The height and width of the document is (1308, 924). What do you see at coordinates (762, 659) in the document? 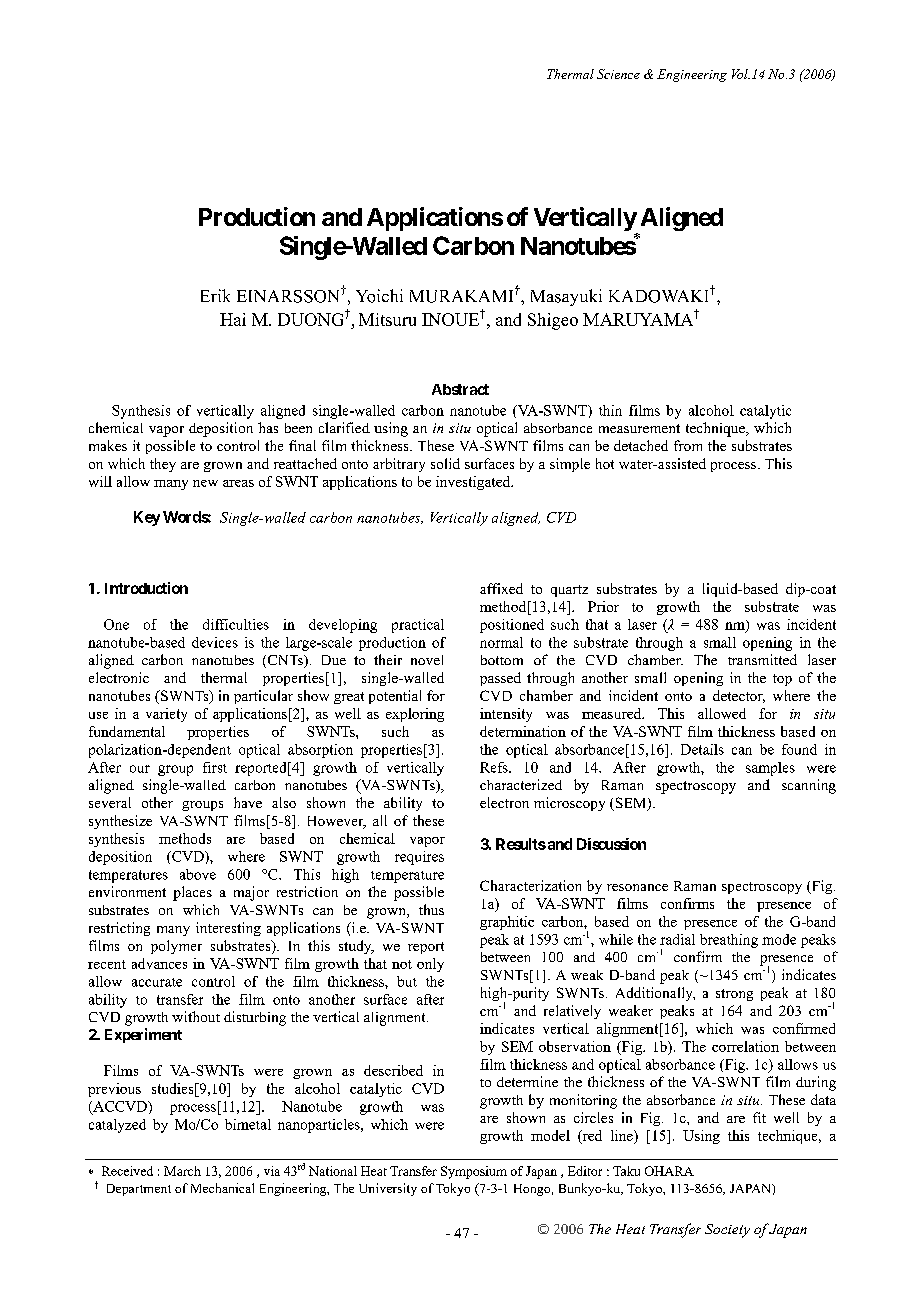
I see `transmitted` at bounding box center [762, 659].
